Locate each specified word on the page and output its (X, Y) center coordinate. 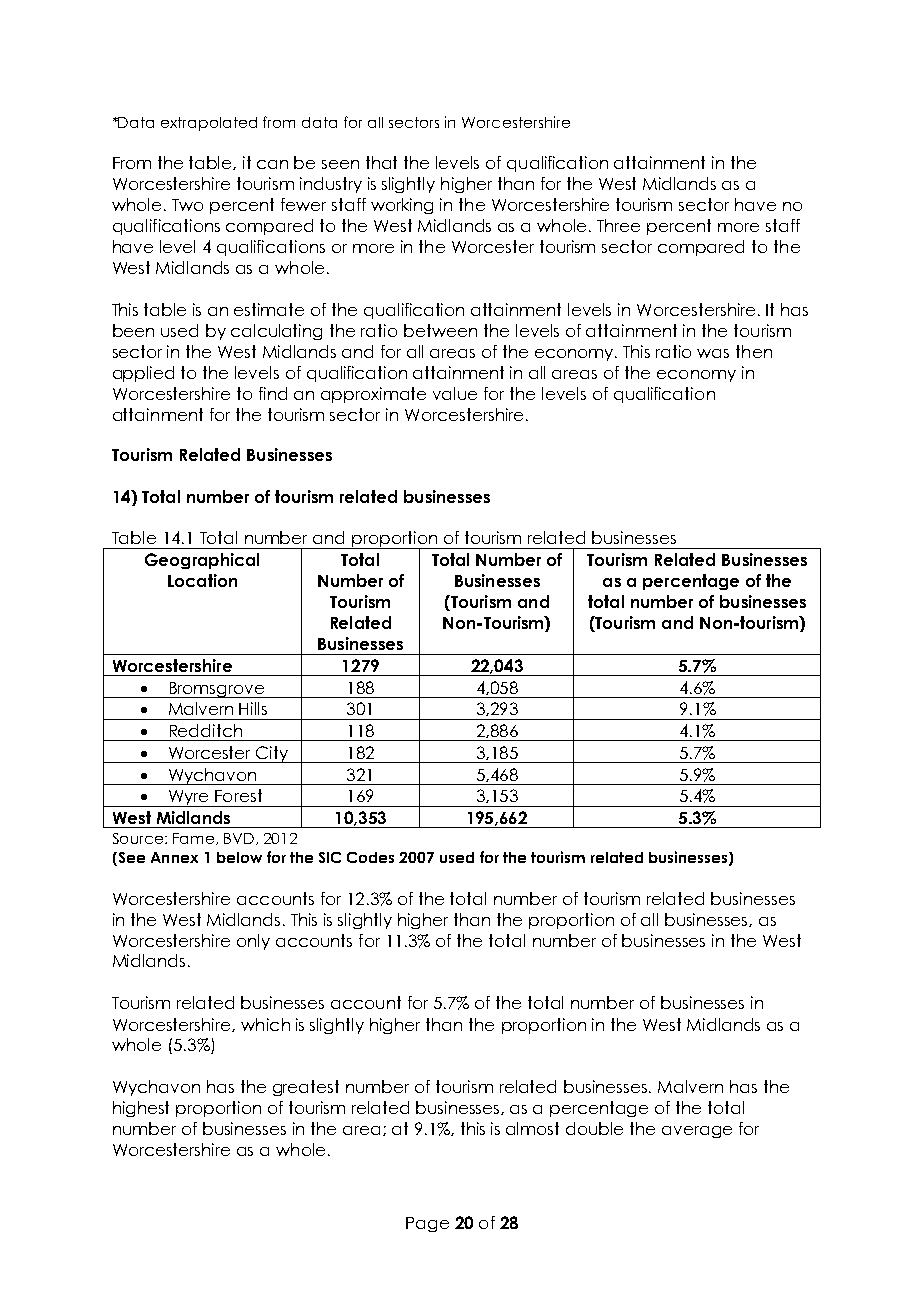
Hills (253, 708)
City (272, 754)
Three (618, 225)
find (273, 393)
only (253, 942)
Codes (370, 857)
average (697, 1132)
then (754, 351)
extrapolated (209, 124)
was (713, 353)
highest (141, 1109)
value (455, 393)
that (381, 162)
